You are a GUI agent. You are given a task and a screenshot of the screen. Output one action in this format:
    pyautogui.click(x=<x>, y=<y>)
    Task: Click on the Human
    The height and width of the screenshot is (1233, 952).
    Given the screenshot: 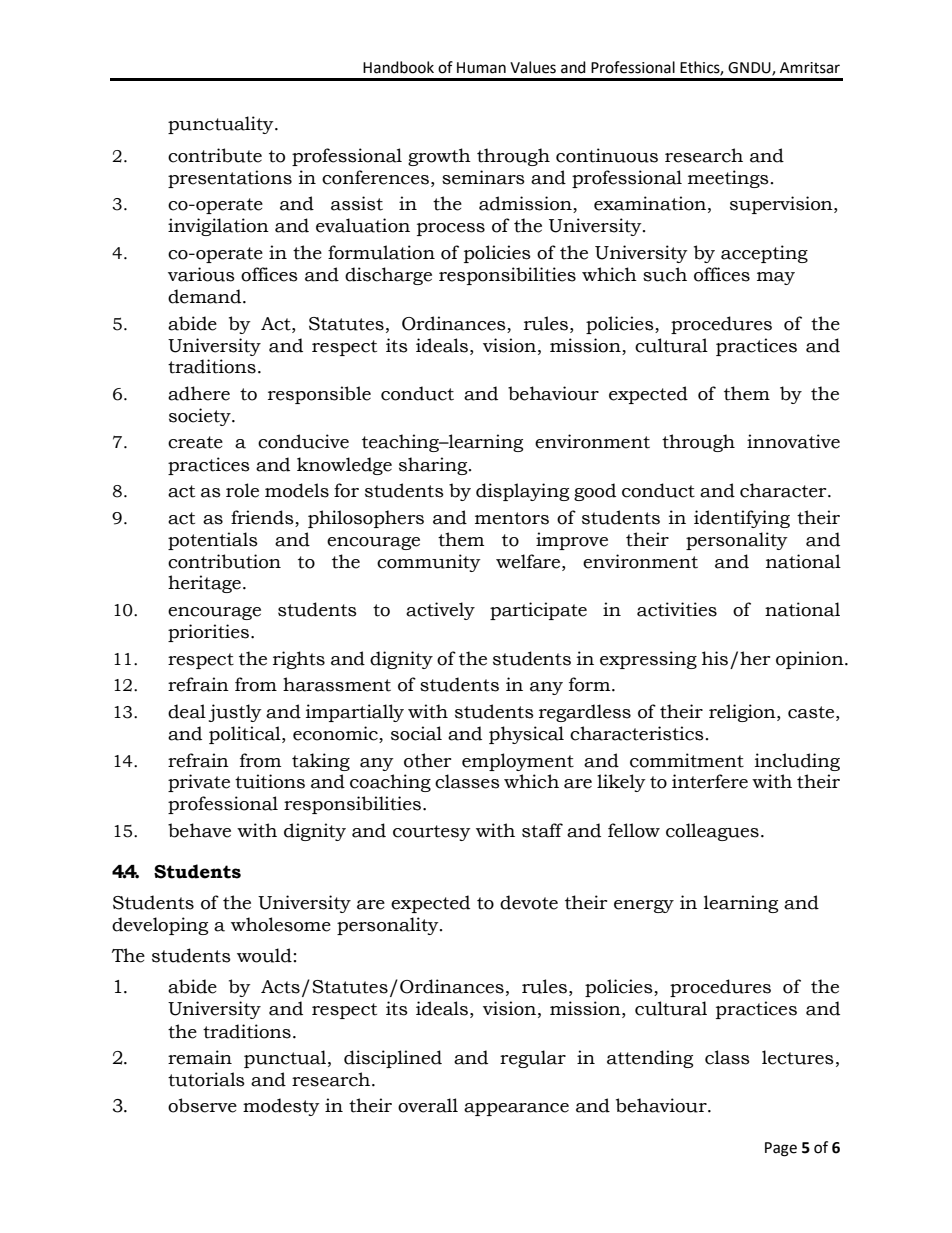 What is the action you would take?
    pyautogui.click(x=481, y=68)
